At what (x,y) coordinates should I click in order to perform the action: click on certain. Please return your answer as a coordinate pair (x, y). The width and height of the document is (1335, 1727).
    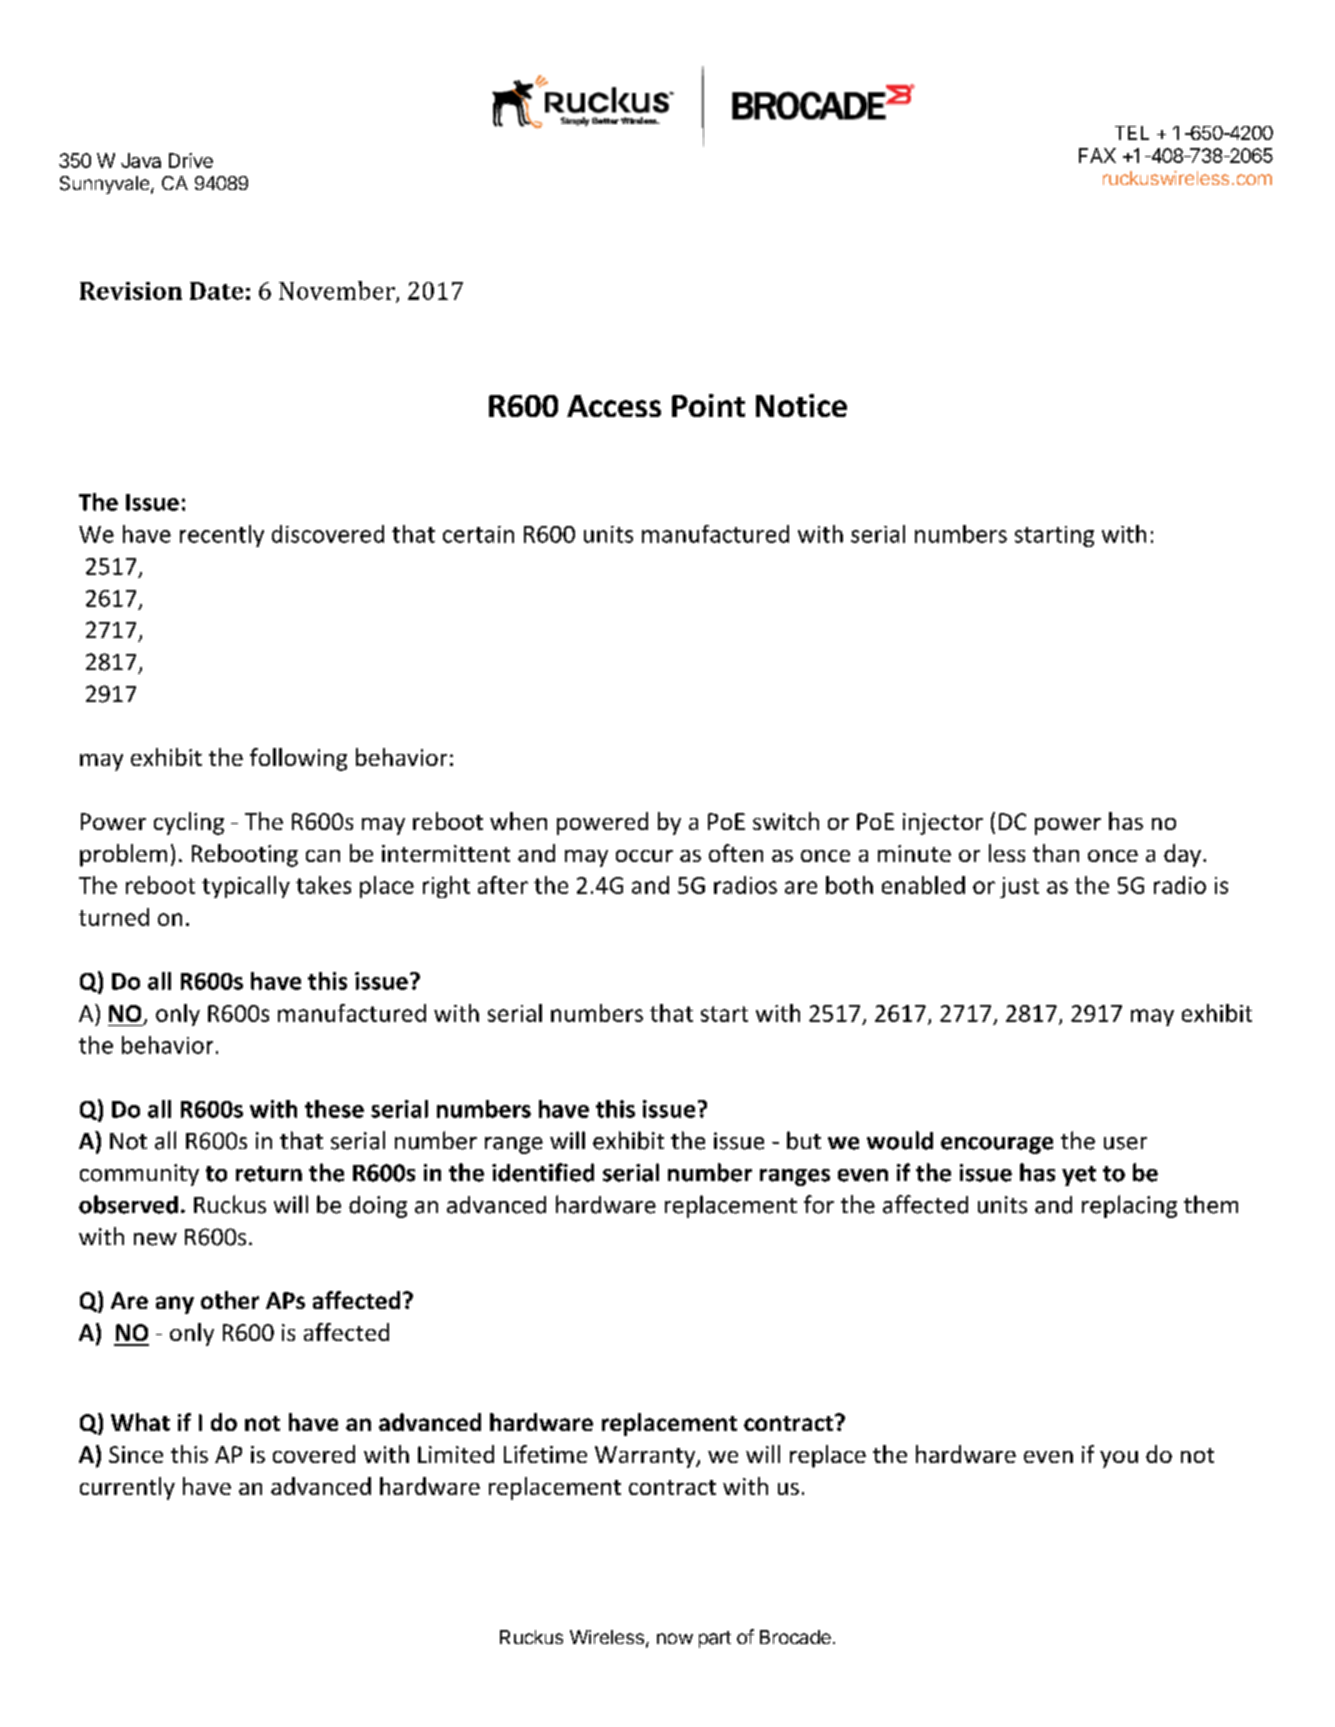
    Looking at the image, I should click on (478, 534).
